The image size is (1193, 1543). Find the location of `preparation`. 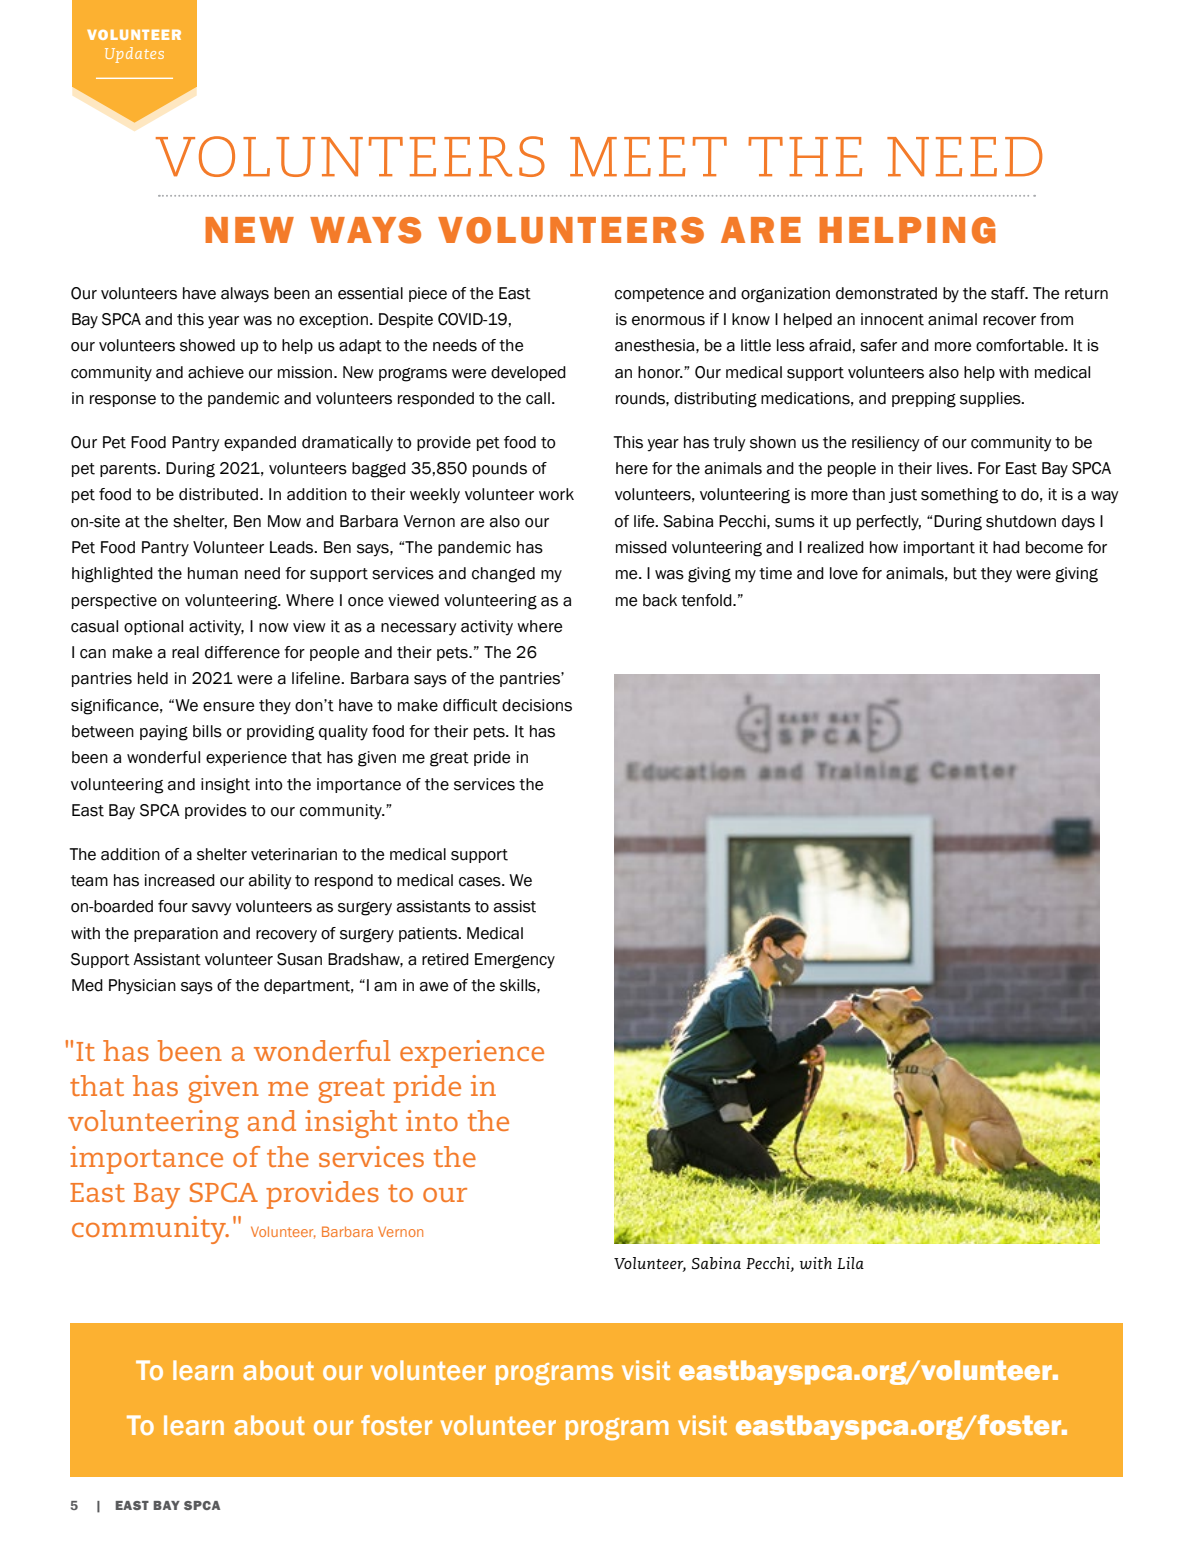

preparation is located at coordinates (176, 934).
